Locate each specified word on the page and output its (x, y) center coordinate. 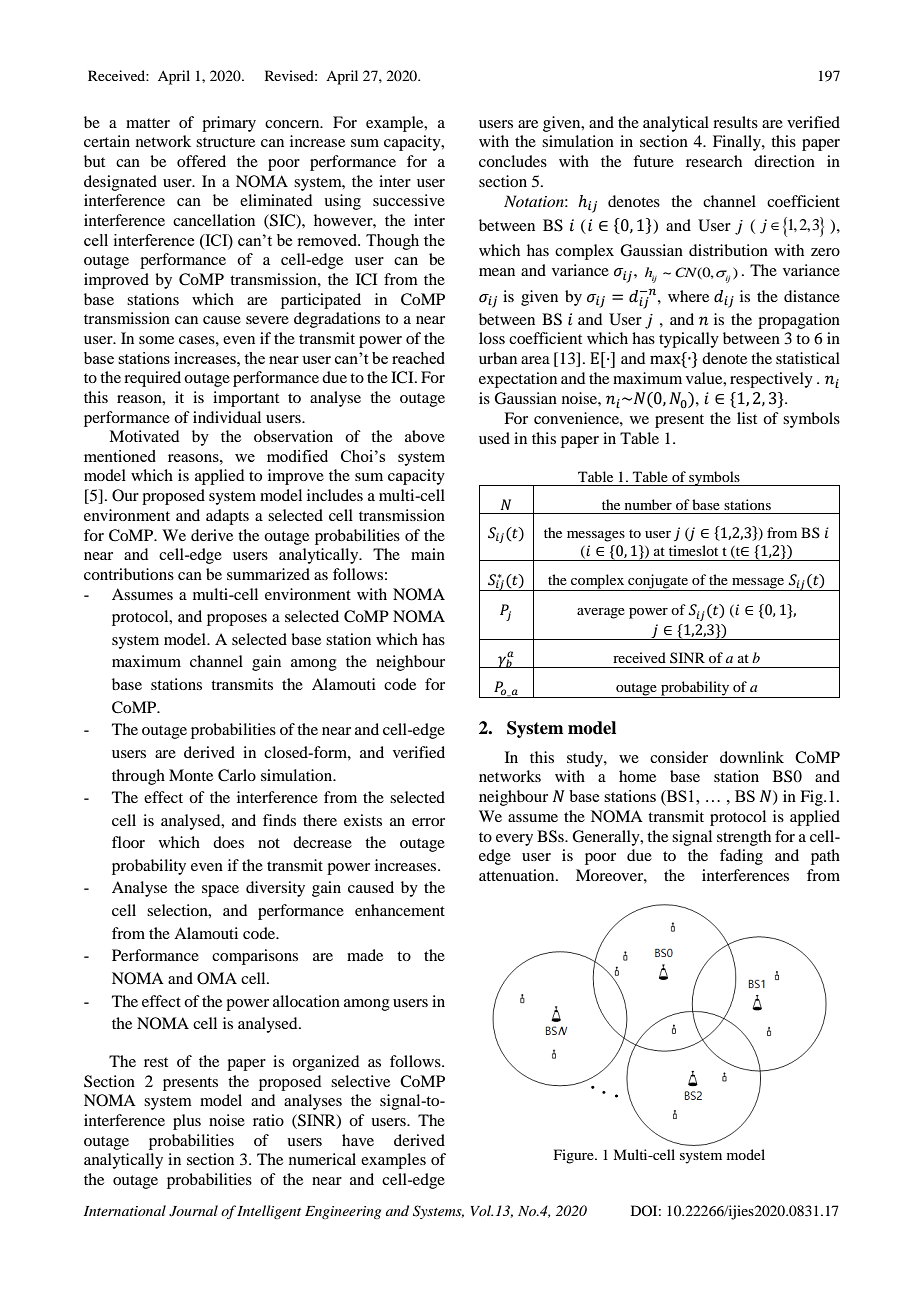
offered (201, 161)
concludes (513, 161)
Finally (738, 143)
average (601, 613)
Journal (193, 1211)
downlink (752, 757)
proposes (237, 620)
